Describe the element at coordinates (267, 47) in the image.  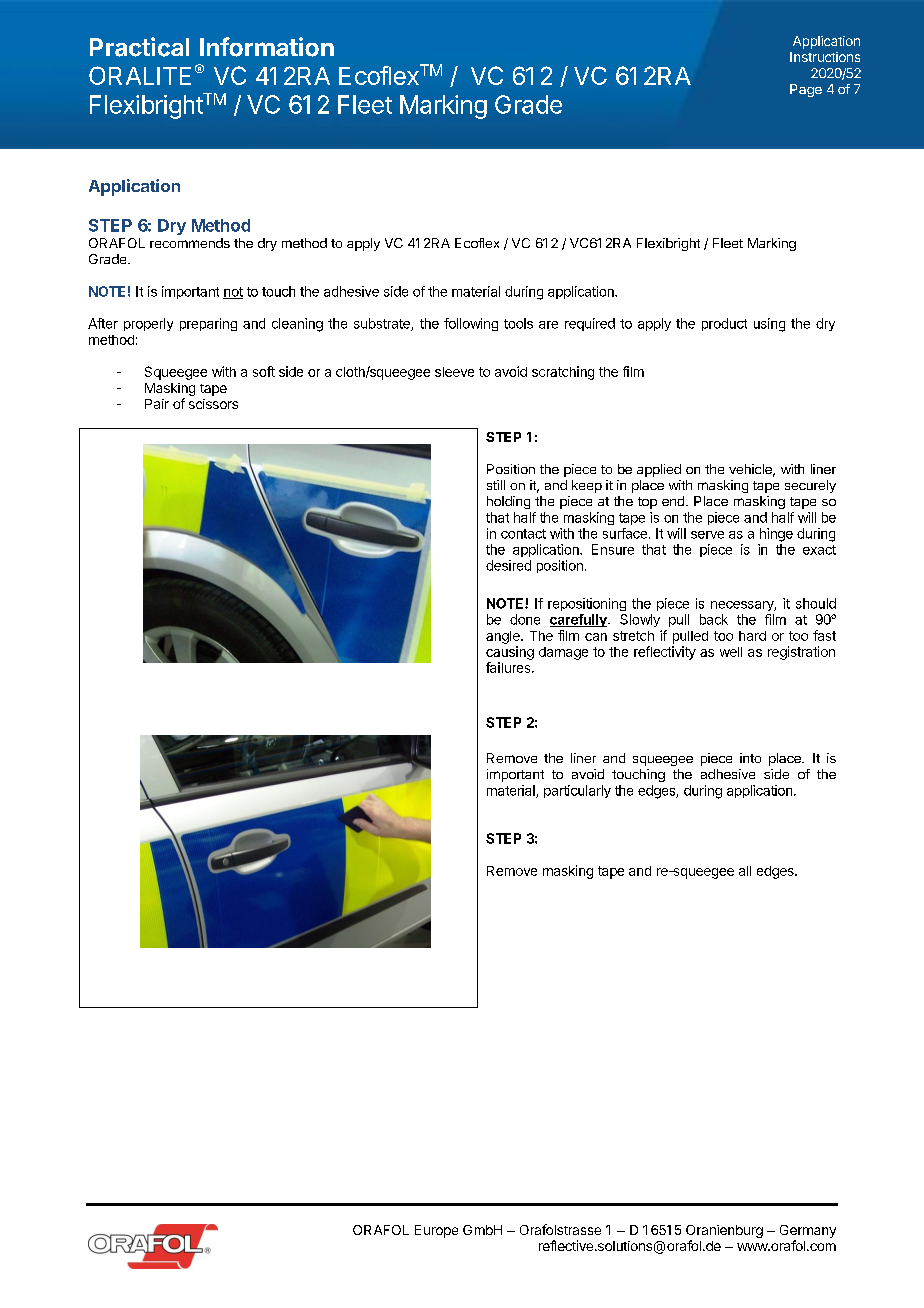
I see `Information` at that location.
